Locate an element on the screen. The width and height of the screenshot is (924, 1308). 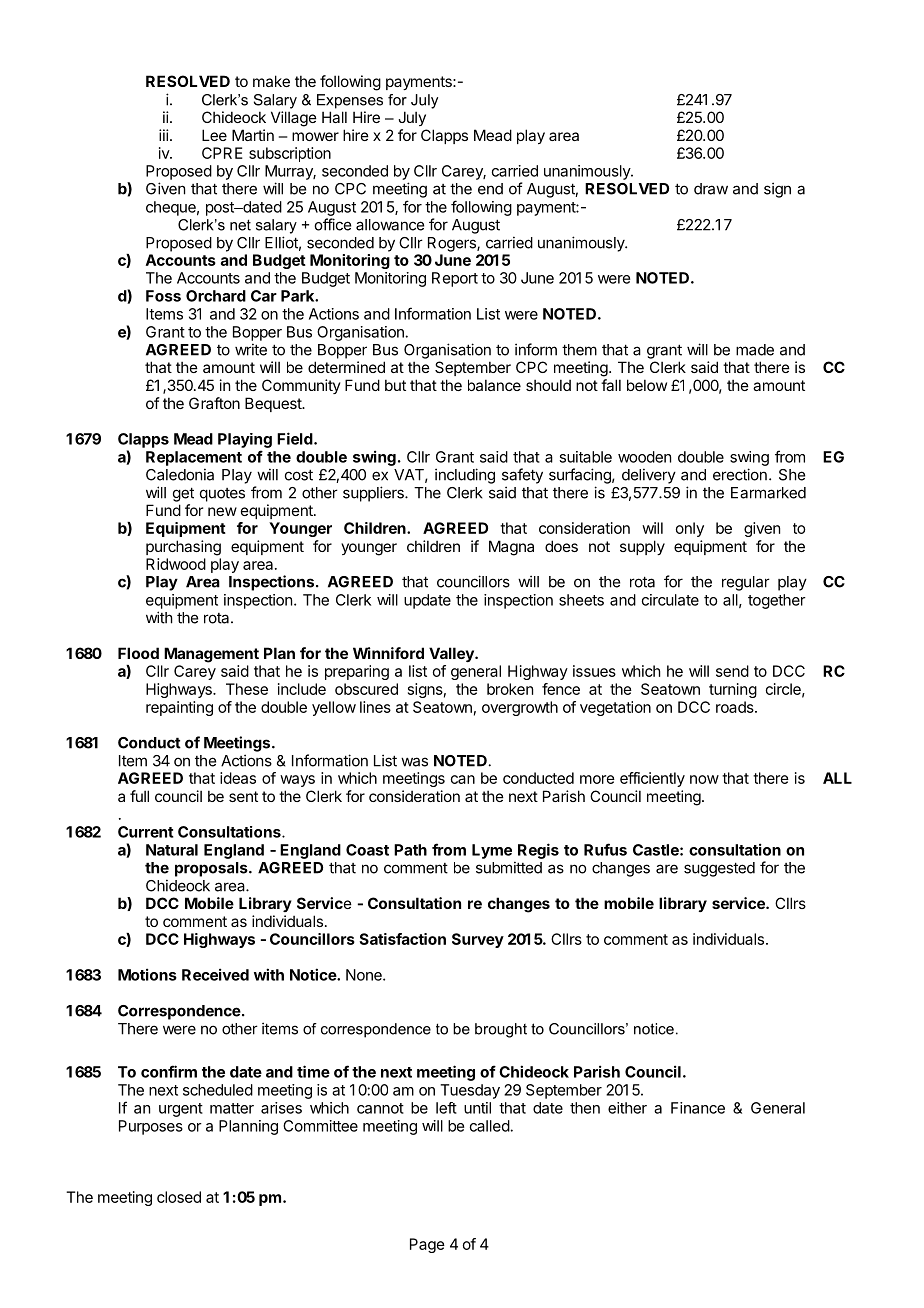
draw is located at coordinates (711, 189).
